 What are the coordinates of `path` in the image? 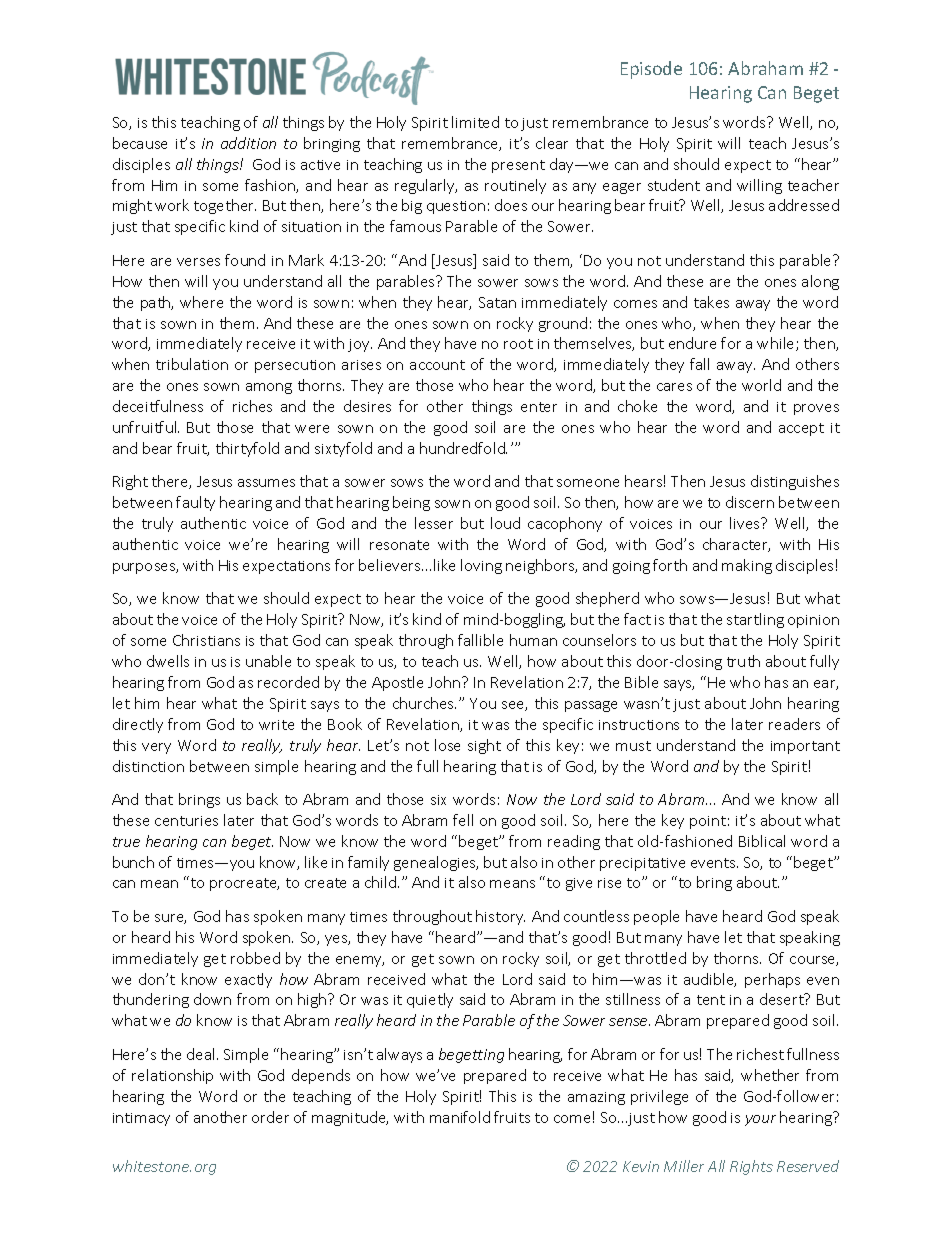 It's located at (157, 303).
